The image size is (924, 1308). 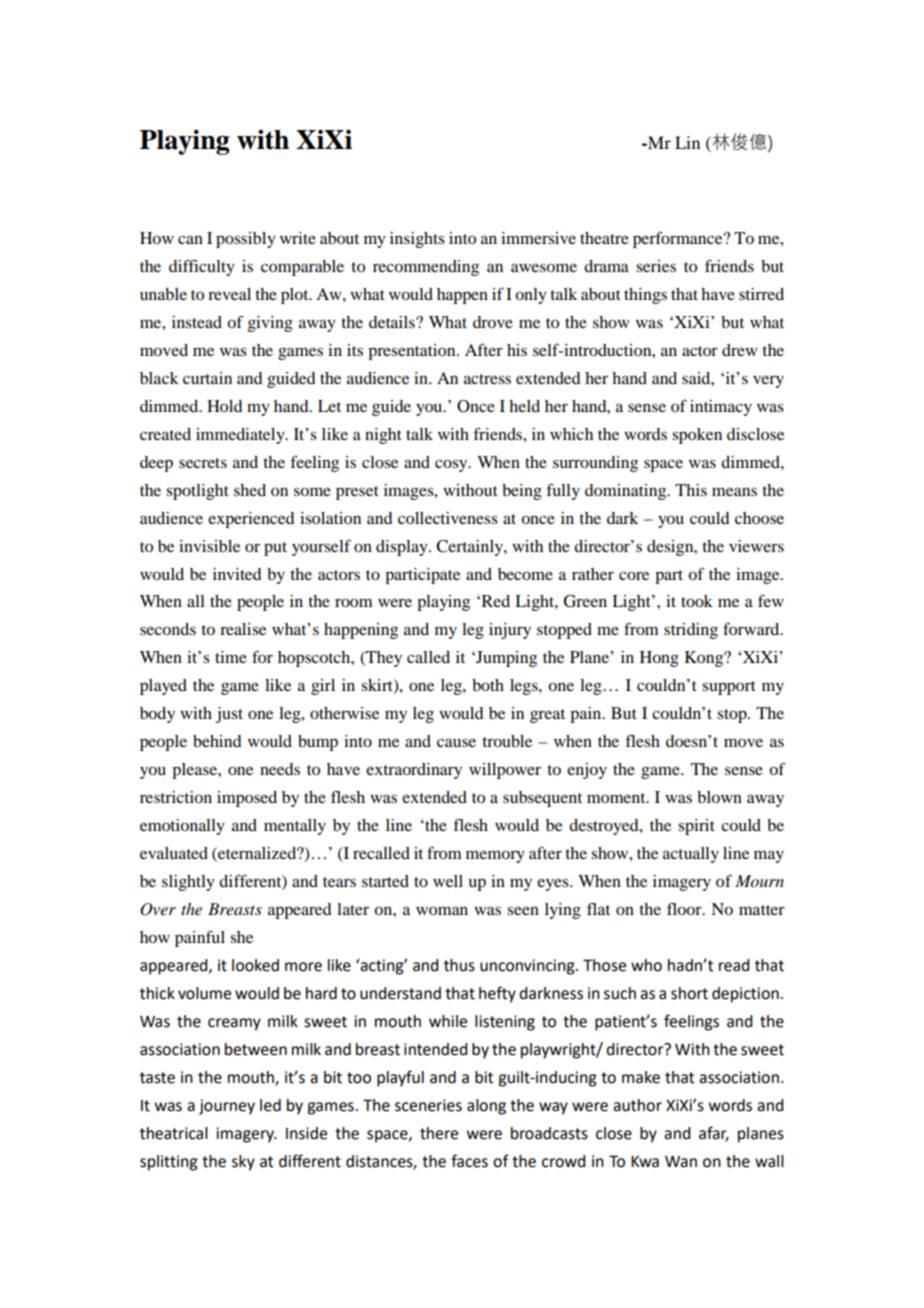 I want to click on both, so click(x=488, y=685).
